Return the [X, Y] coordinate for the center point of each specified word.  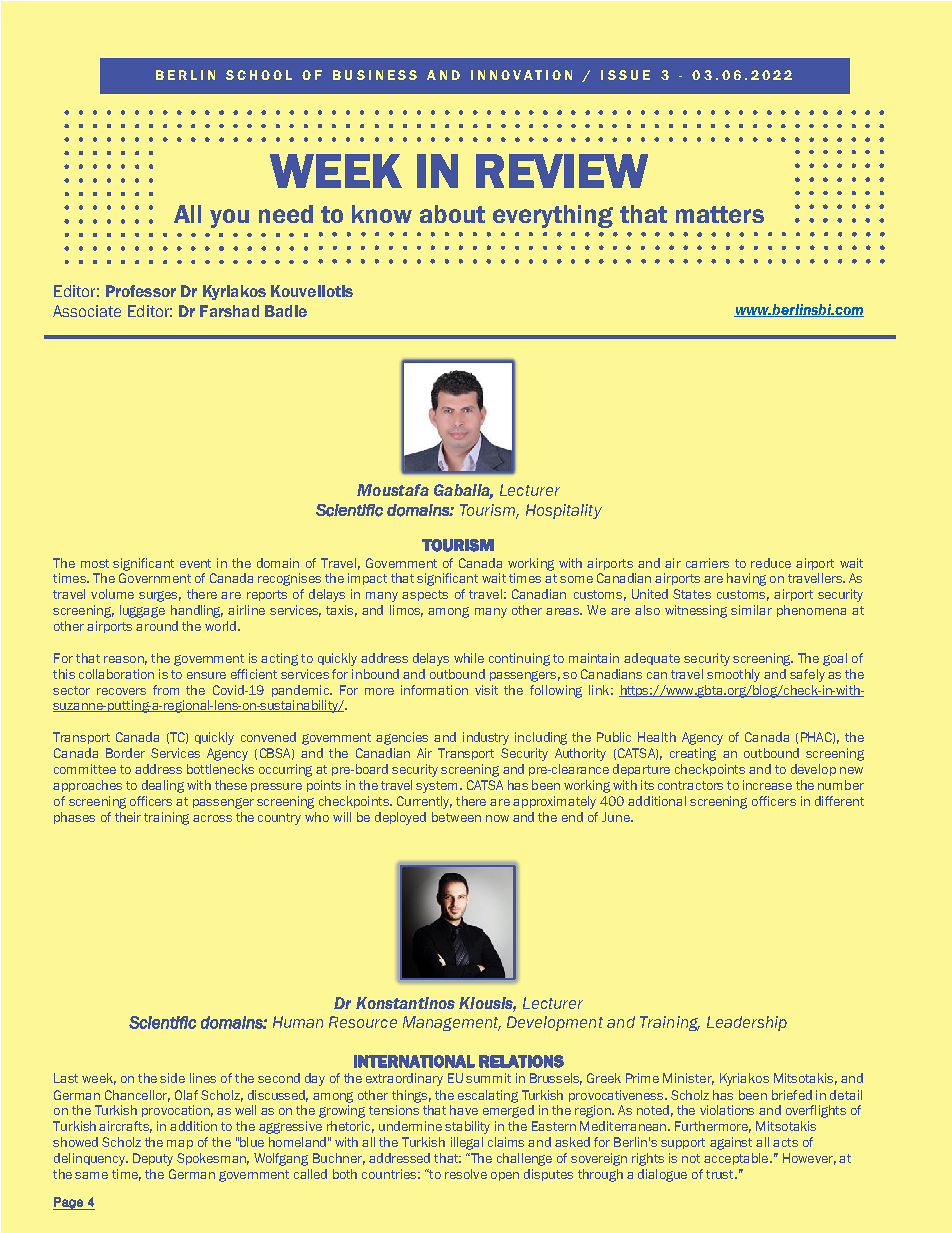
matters [720, 214]
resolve [466, 1174]
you [229, 218]
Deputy [153, 1159]
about [452, 214]
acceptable [737, 1159]
